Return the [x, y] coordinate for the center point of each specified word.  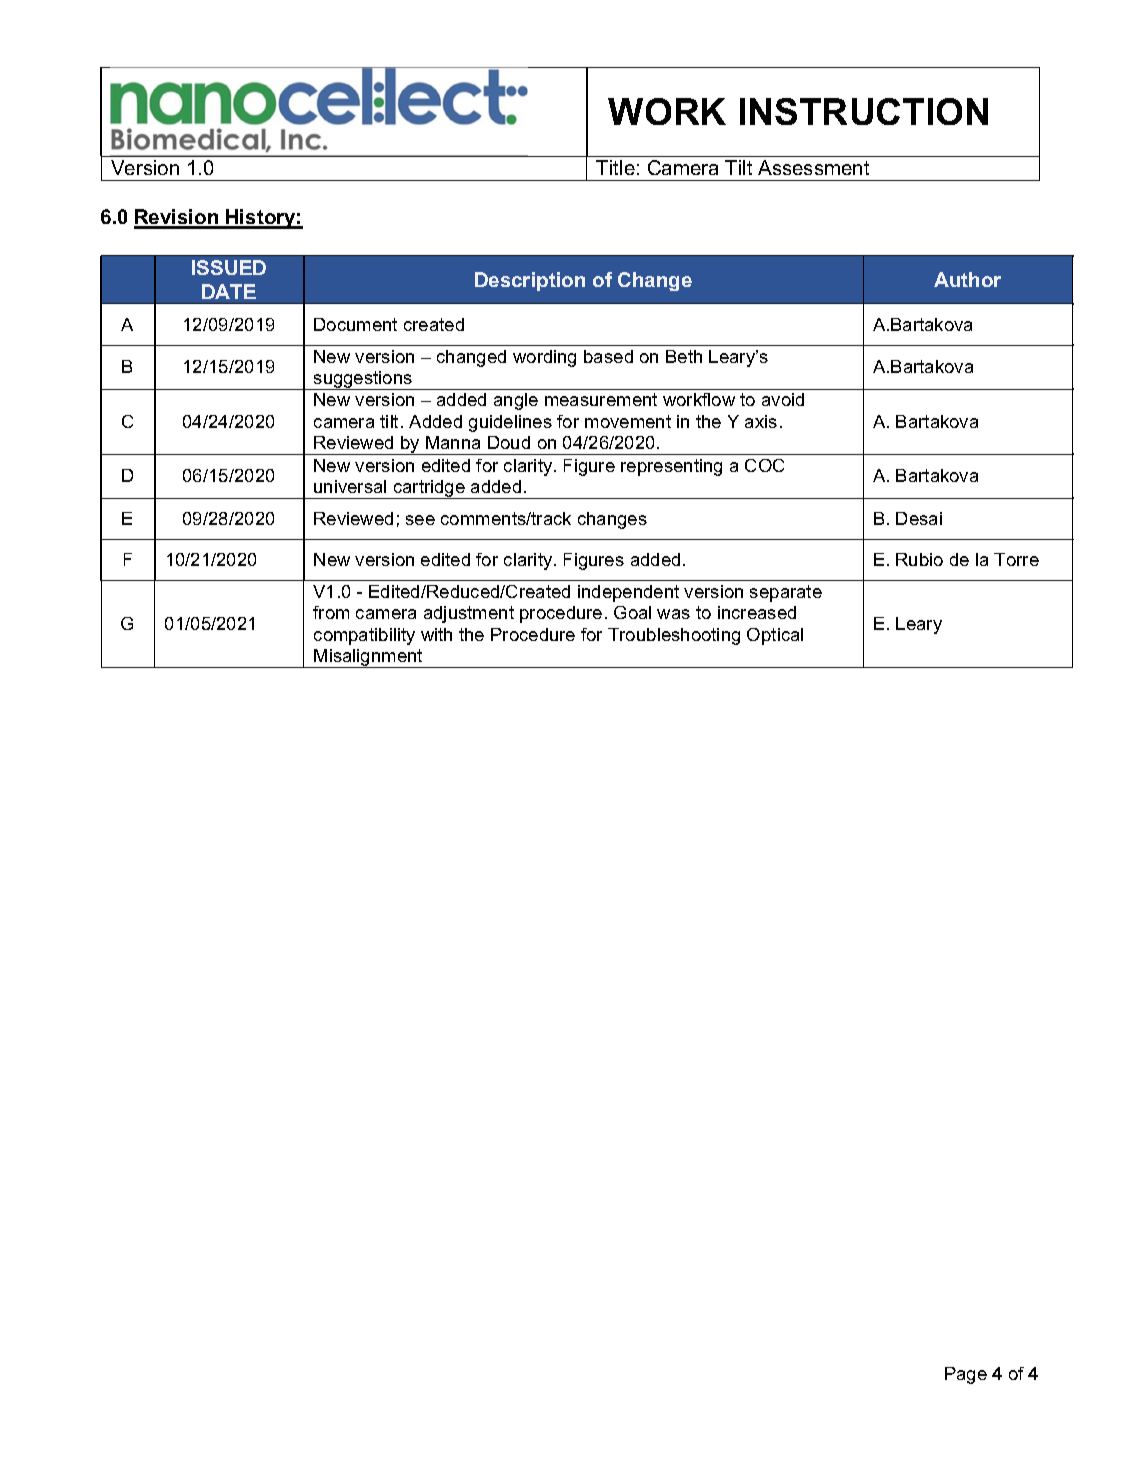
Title [615, 167]
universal [350, 486]
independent [628, 593]
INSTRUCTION [864, 111]
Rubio [919, 559]
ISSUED [229, 267]
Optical [775, 636]
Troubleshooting [674, 636]
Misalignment [369, 658]
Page [966, 1375]
